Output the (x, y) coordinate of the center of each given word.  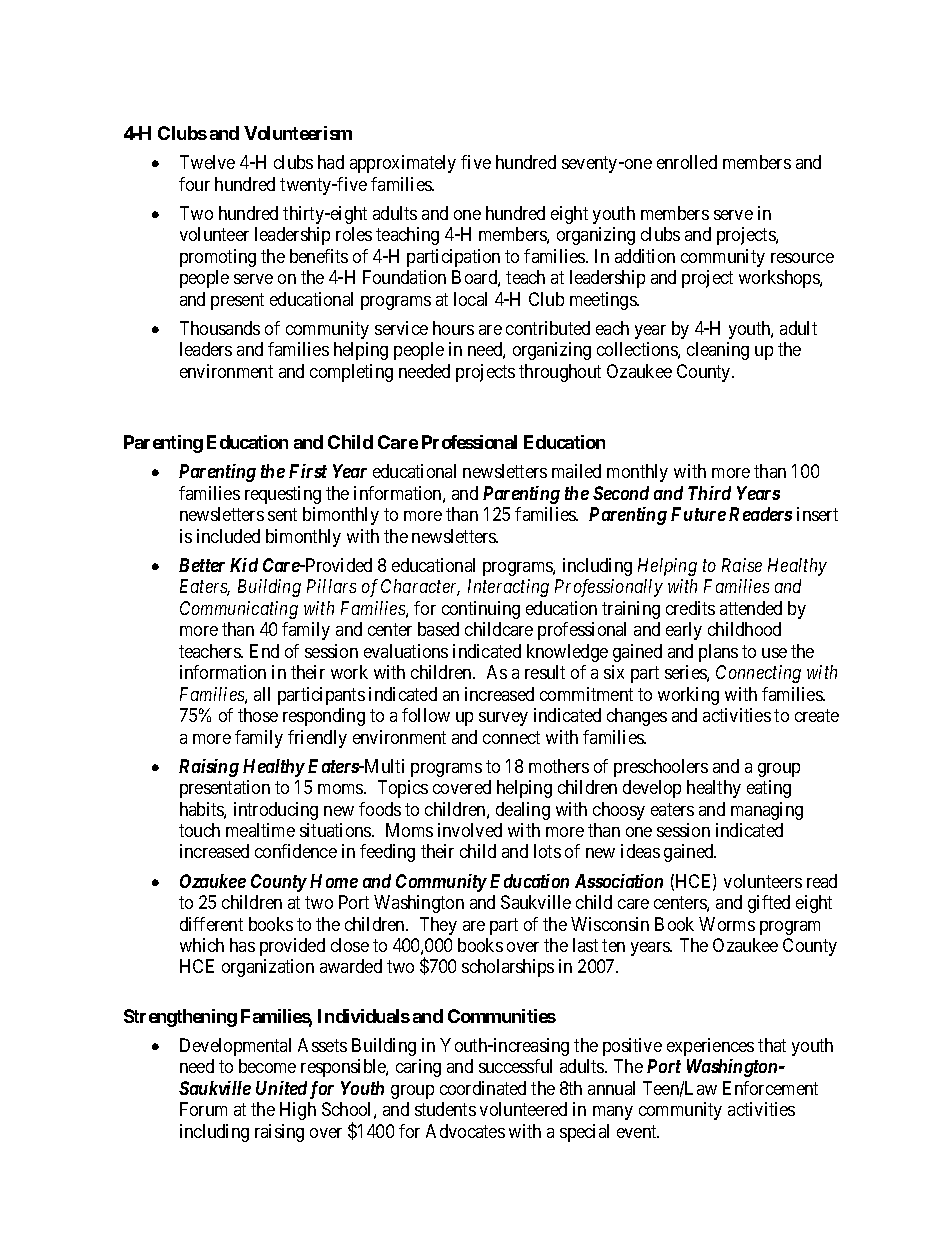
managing (767, 811)
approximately (403, 164)
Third (709, 493)
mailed (576, 471)
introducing (276, 811)
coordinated (483, 1088)
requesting (283, 495)
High (298, 1111)
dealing (523, 811)
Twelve (207, 162)
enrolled (687, 162)
